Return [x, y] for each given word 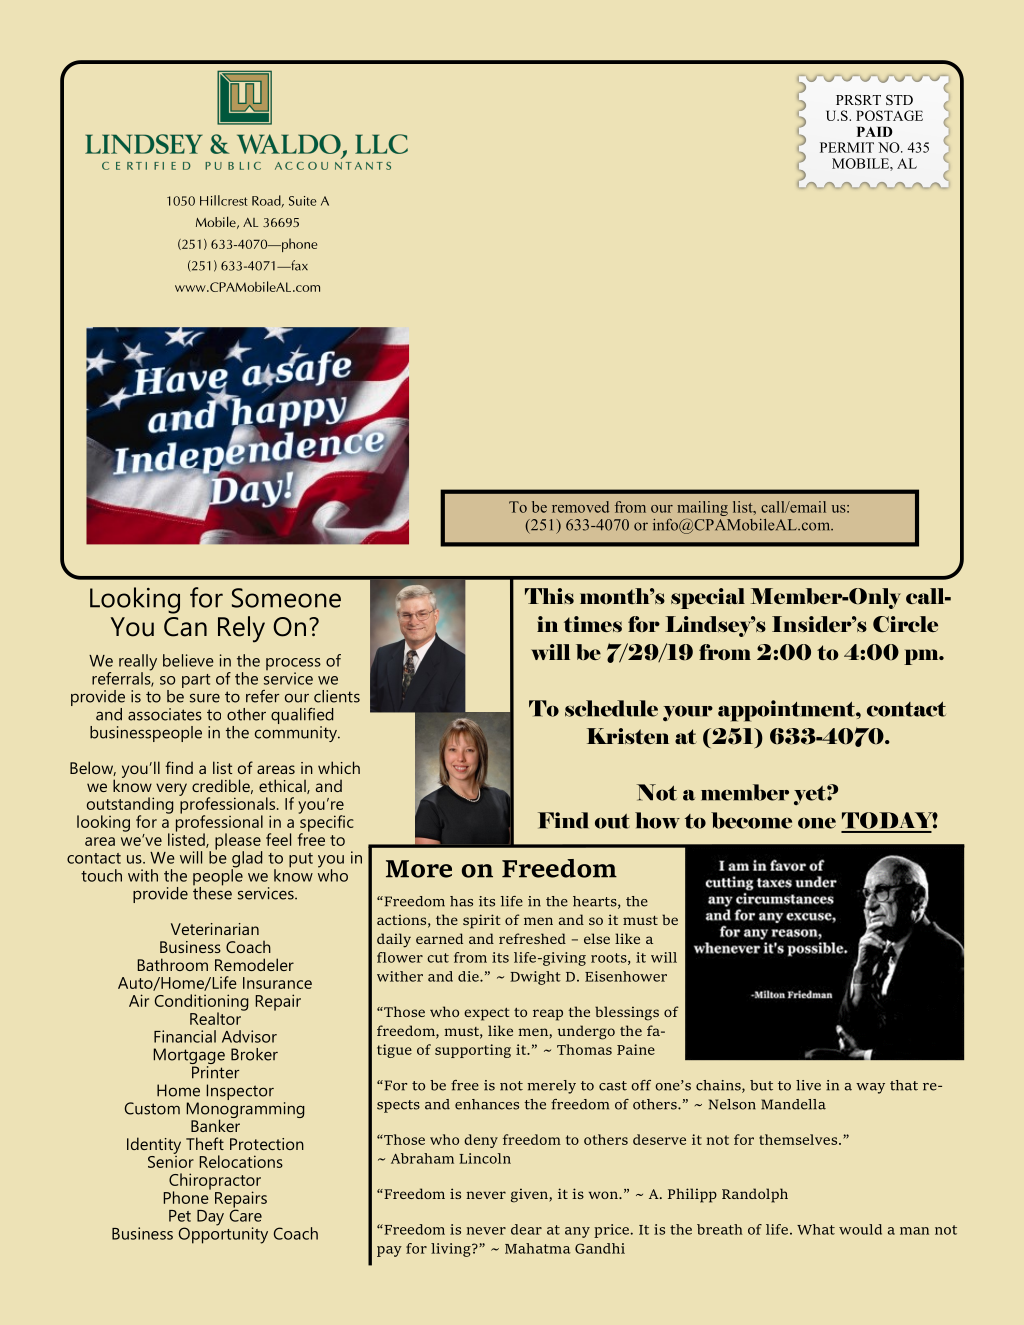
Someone [286, 598]
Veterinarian [215, 929]
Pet [180, 1216]
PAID [875, 131]
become [751, 820]
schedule [611, 708]
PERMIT [847, 147]
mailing [702, 510]
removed [580, 507]
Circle [905, 624]
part [196, 681]
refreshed [532, 938]
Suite [303, 201]
